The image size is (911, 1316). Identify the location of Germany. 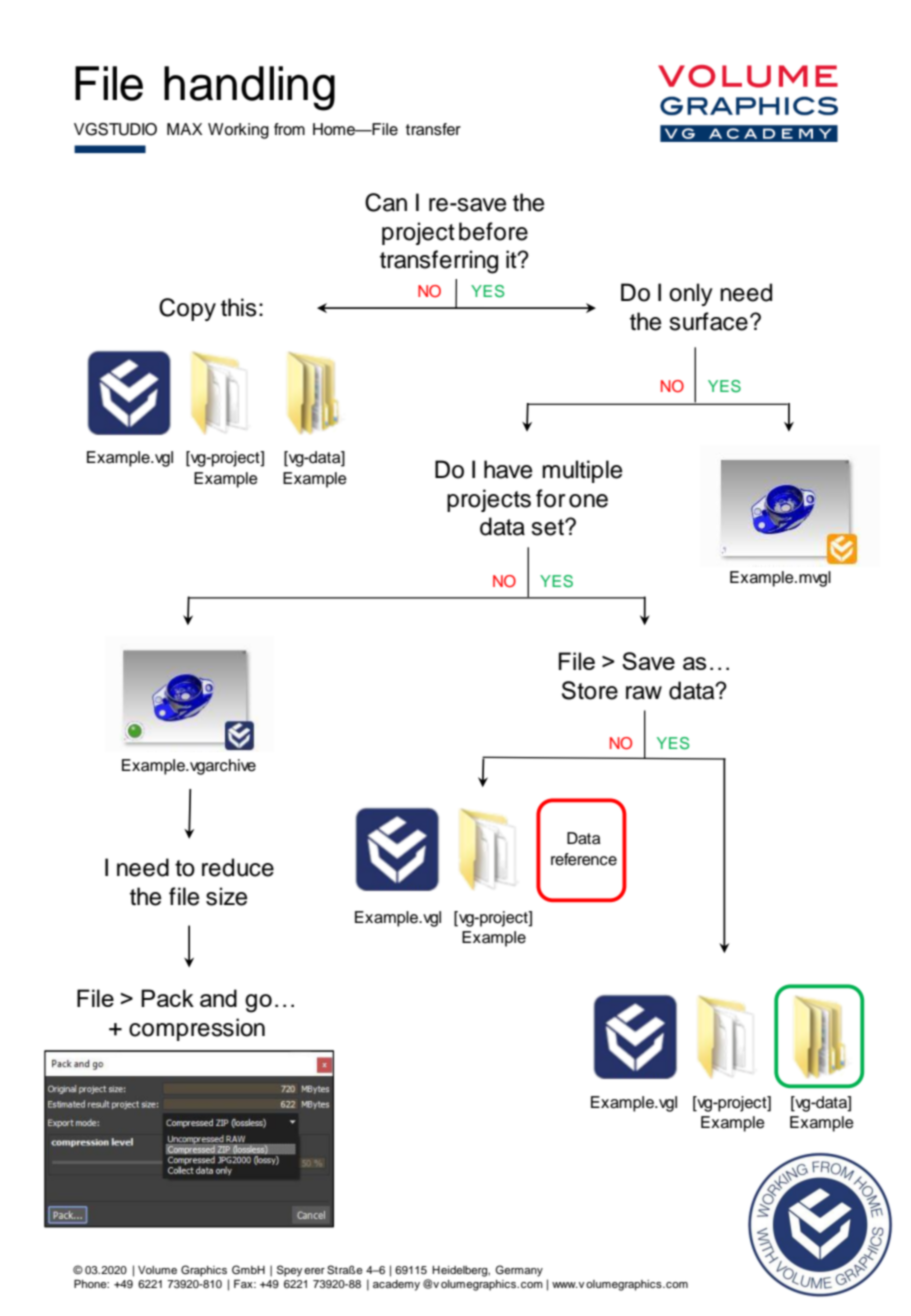
(519, 1271).
